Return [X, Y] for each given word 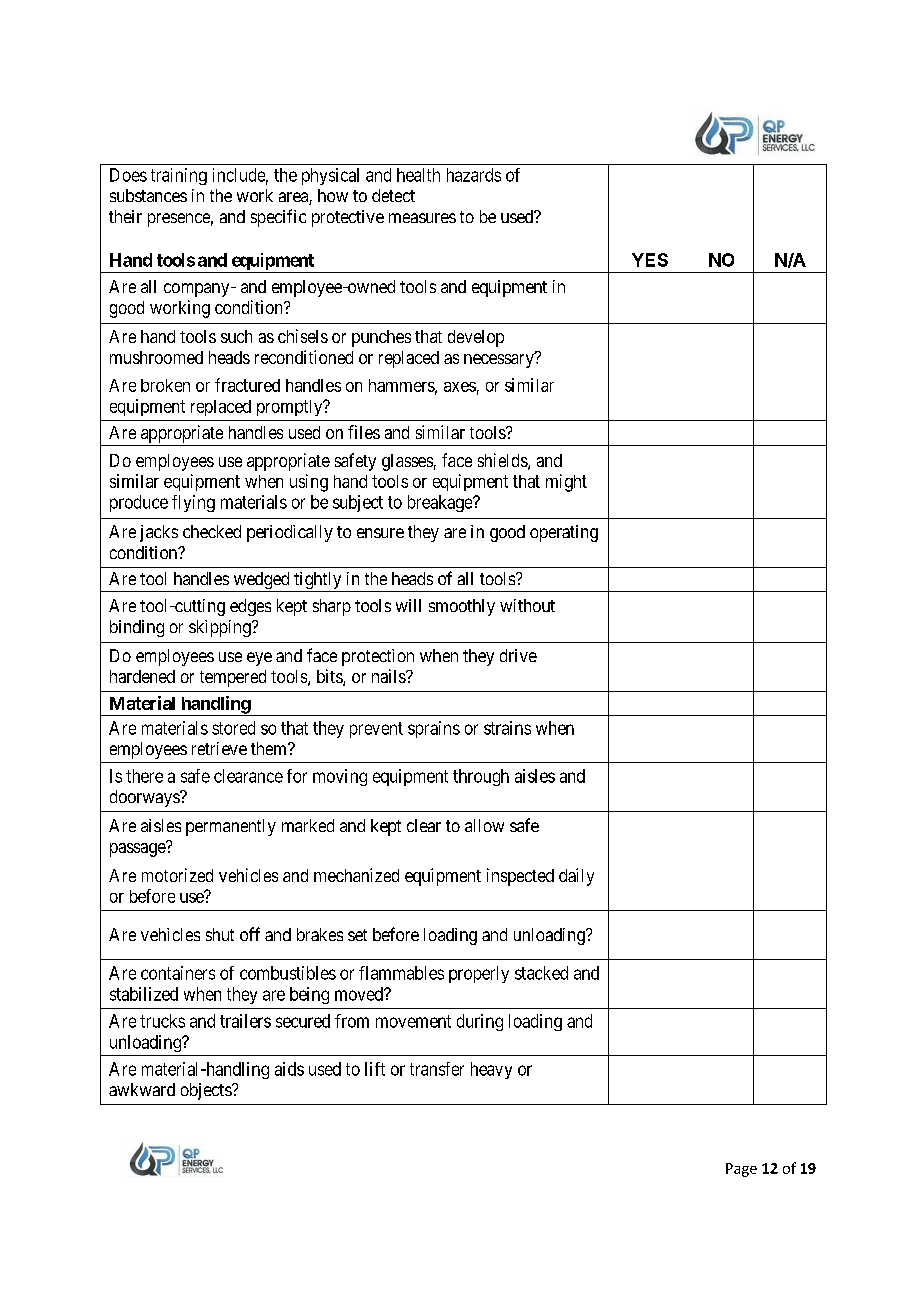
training [179, 176]
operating [564, 533]
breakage [441, 503]
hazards [474, 175]
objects [207, 1091]
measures [422, 218]
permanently [231, 827]
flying [193, 503]
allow [484, 825]
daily [576, 877]
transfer [437, 1069]
